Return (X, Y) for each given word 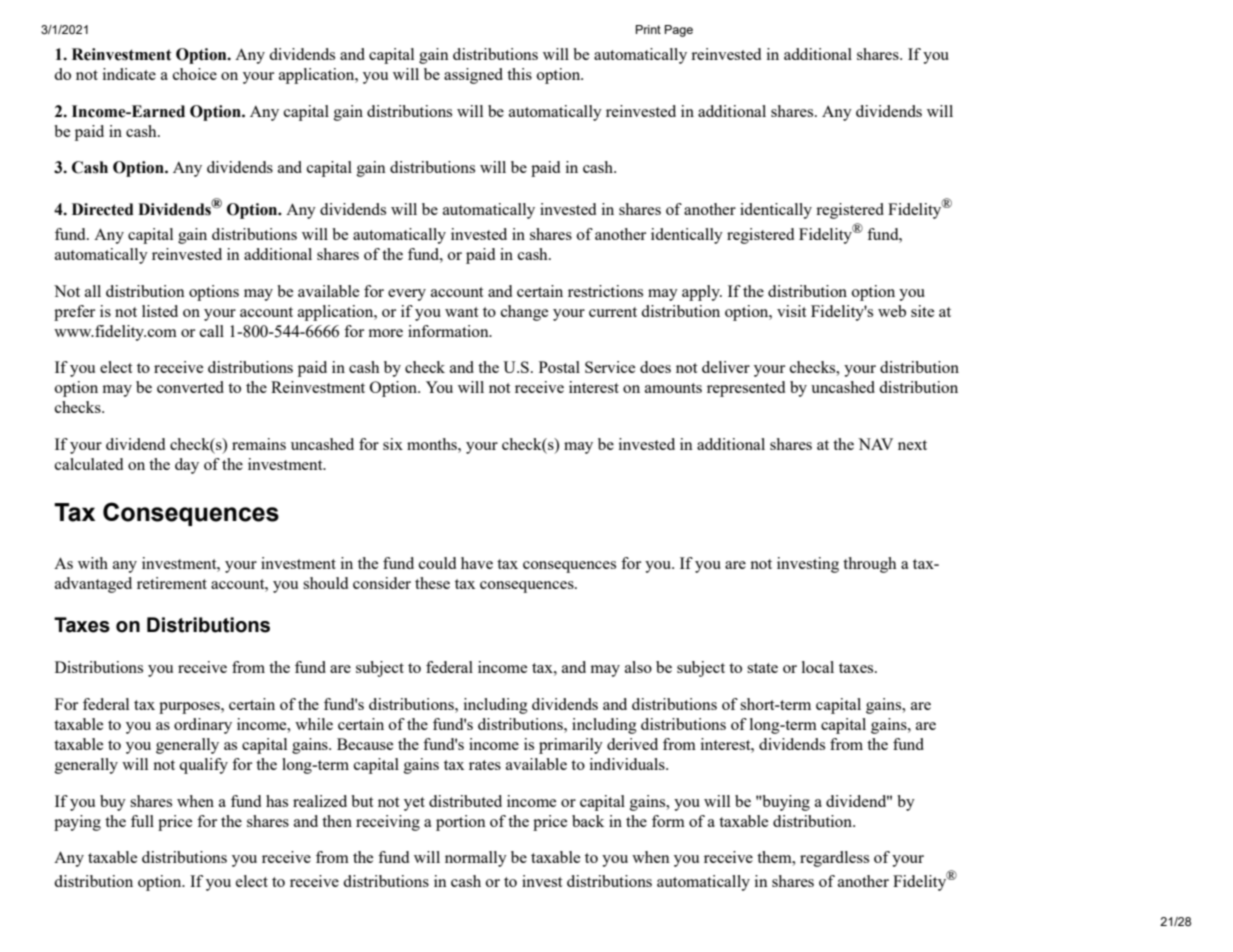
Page (679, 31)
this (519, 74)
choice (195, 74)
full (142, 821)
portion (461, 823)
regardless (834, 859)
